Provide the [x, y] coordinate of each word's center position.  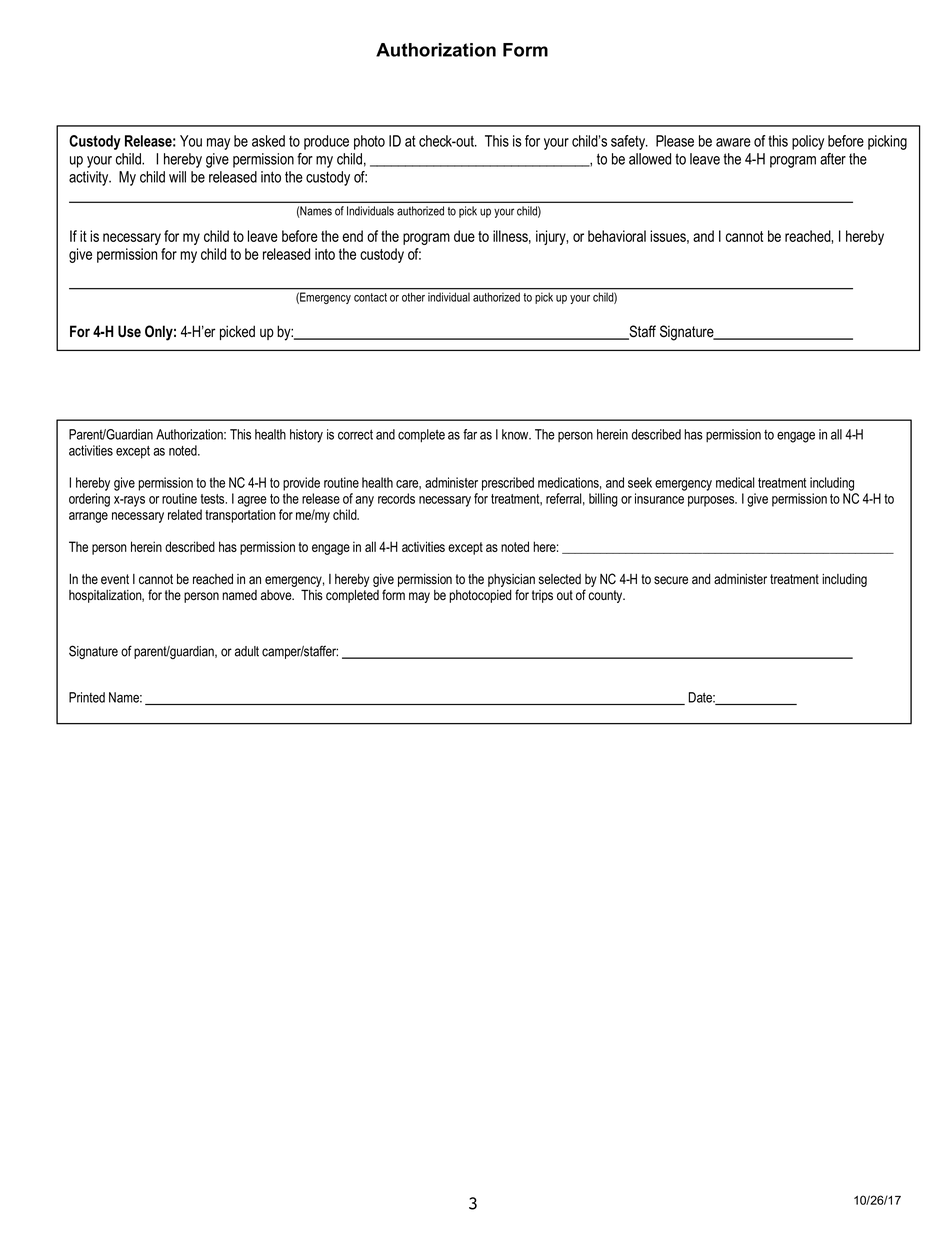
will [177, 177]
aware [733, 142]
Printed [87, 697]
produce [326, 142]
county [606, 596]
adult [247, 651]
